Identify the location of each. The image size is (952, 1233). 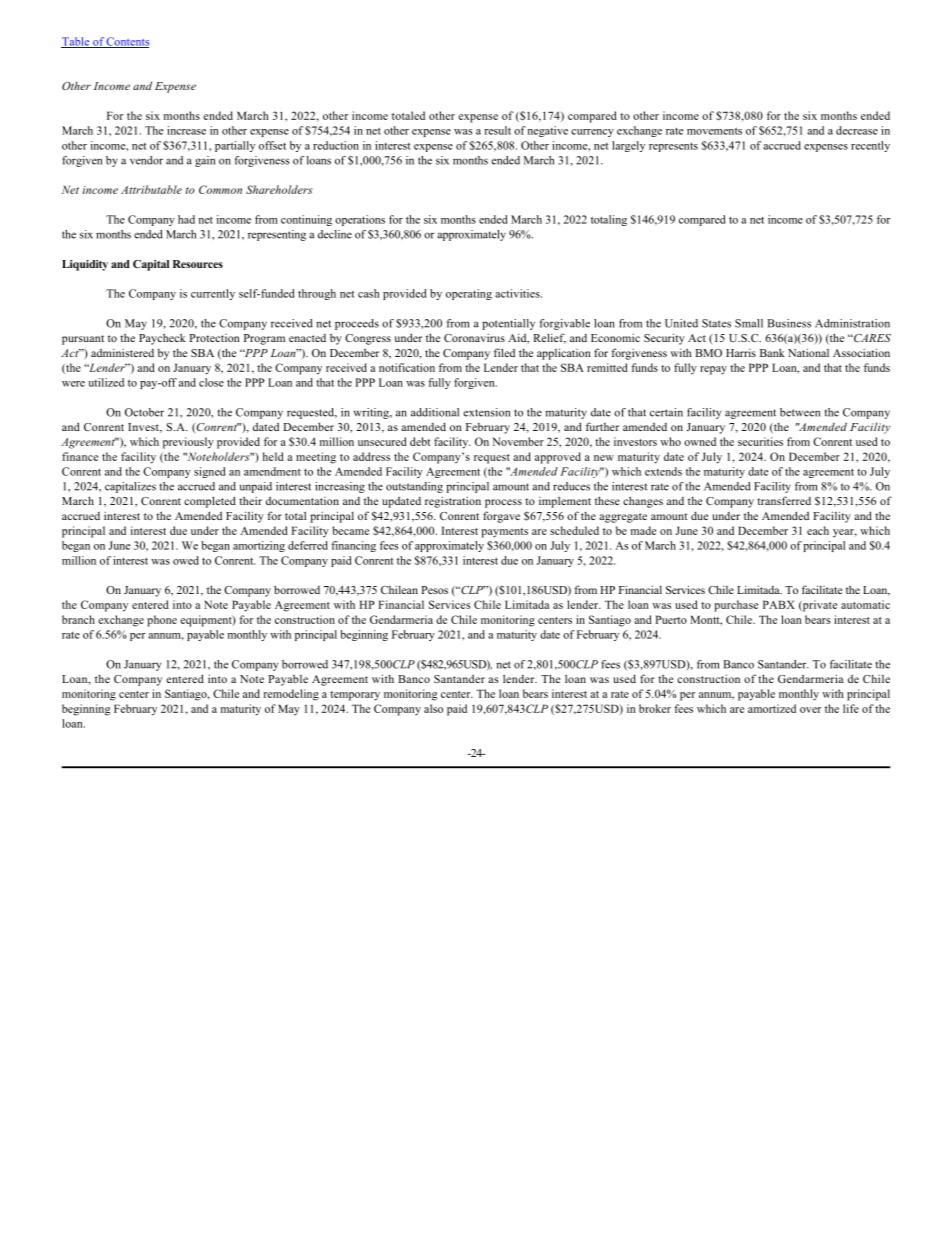
(818, 530).
